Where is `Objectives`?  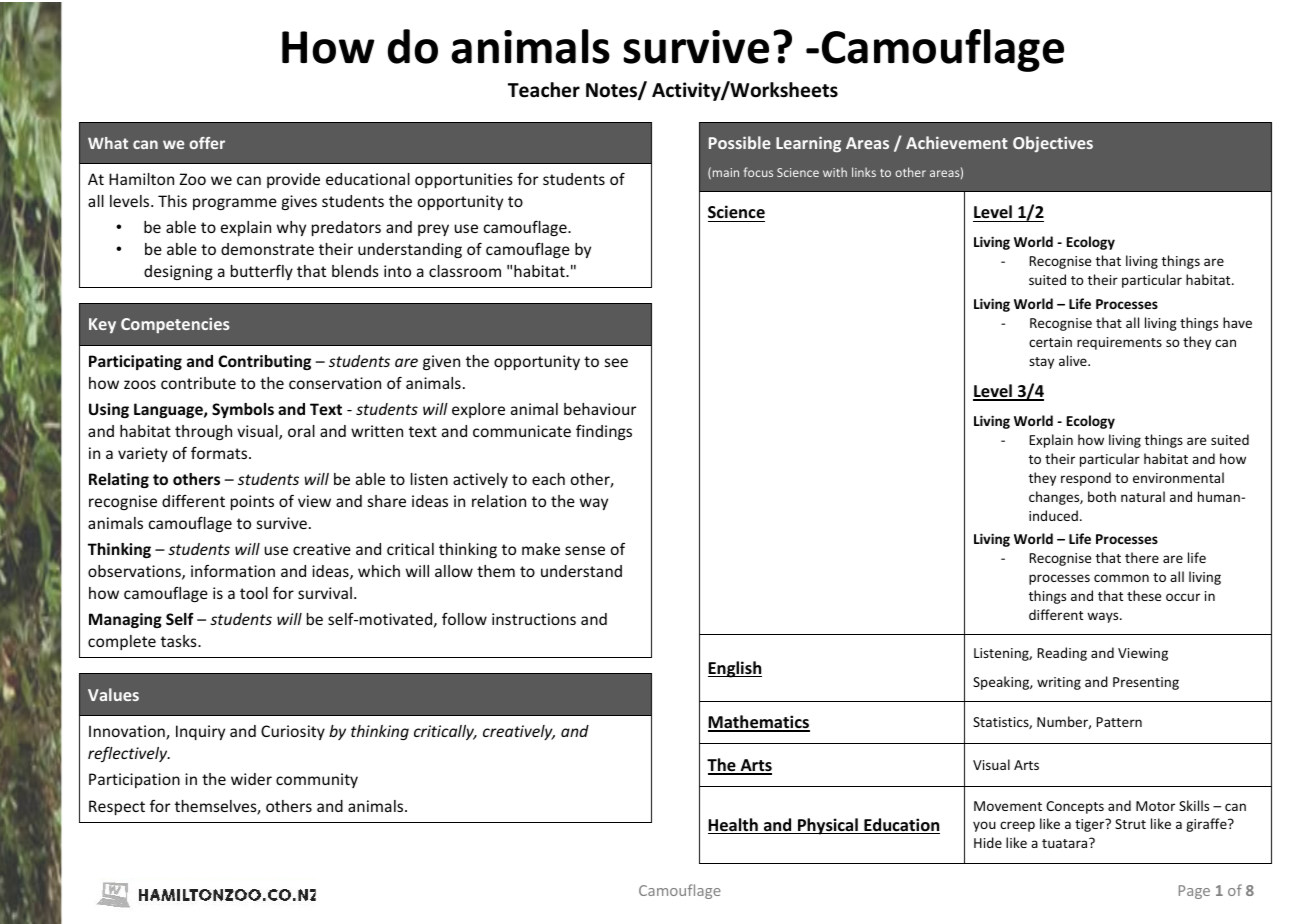
Objectives is located at coordinates (1053, 144).
